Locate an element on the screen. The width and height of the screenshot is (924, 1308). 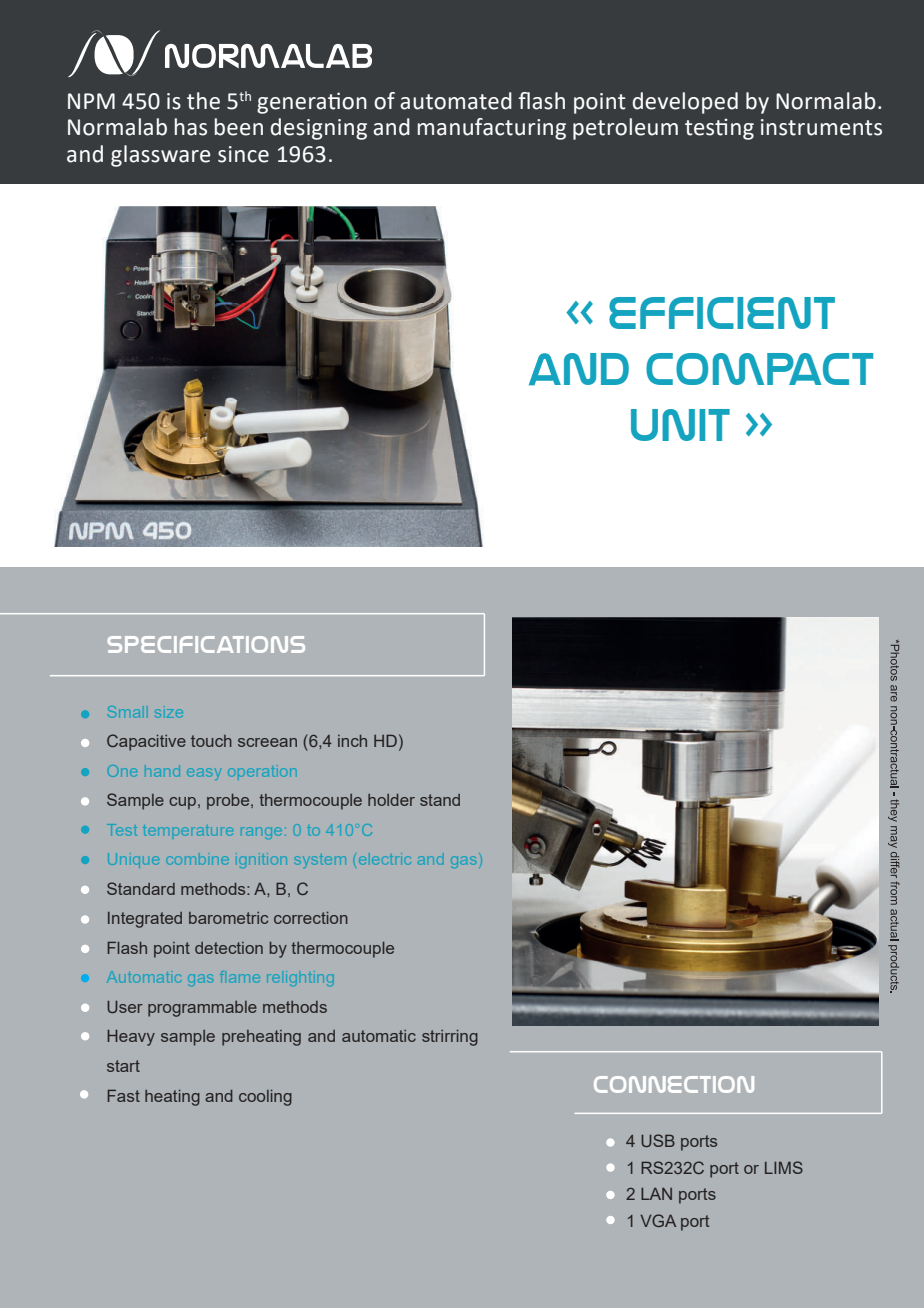
has is located at coordinates (191, 127).
